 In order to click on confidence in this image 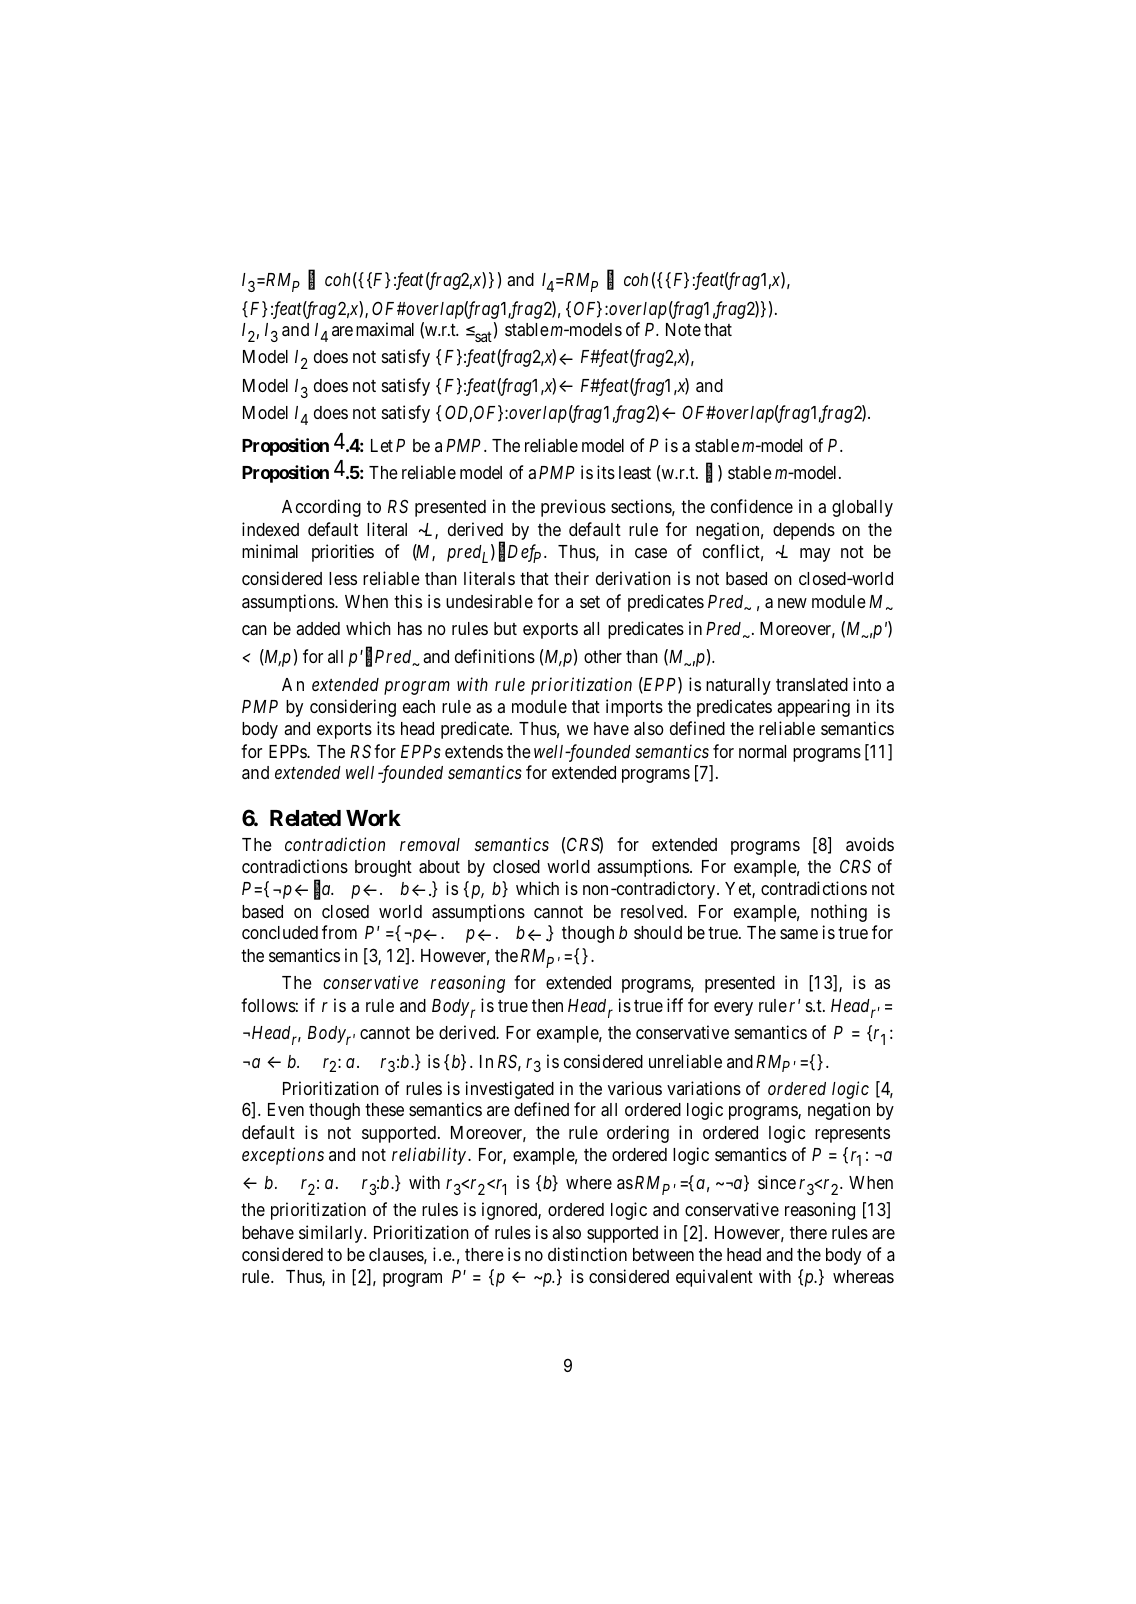, I will do `click(752, 506)`.
